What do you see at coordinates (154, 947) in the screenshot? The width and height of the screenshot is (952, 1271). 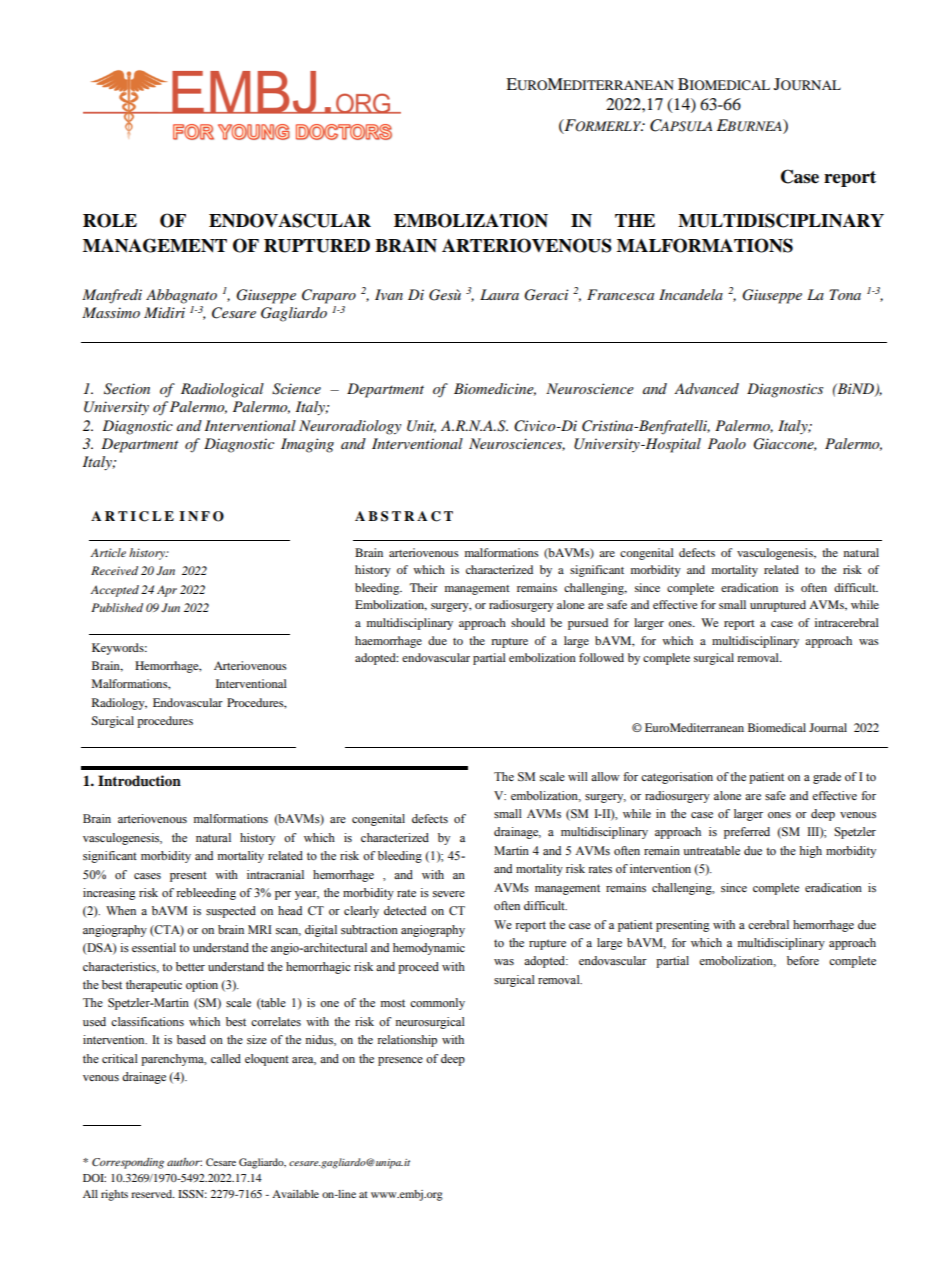 I see `essential` at bounding box center [154, 947].
